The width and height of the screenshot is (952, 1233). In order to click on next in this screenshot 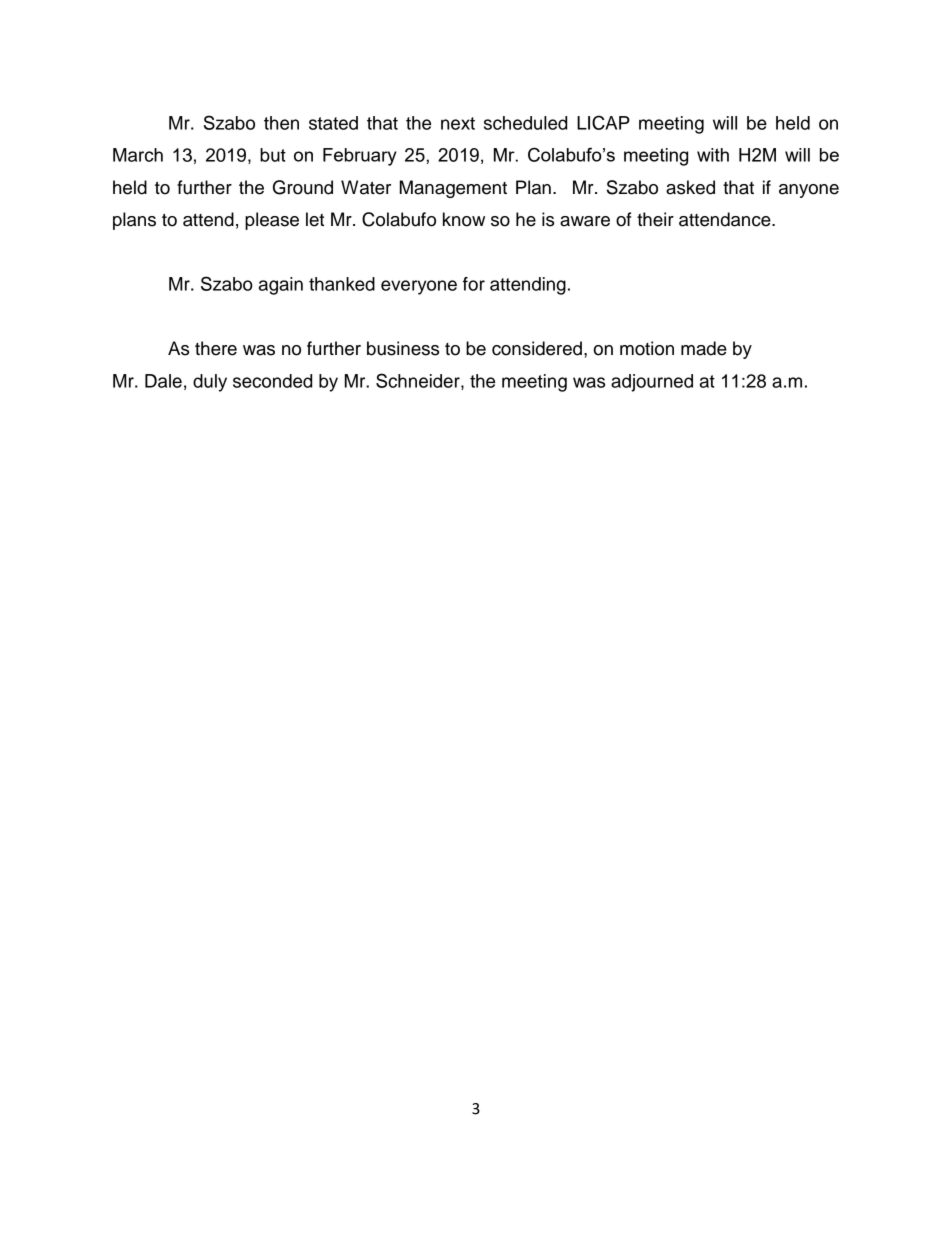, I will do `click(458, 123)`.
